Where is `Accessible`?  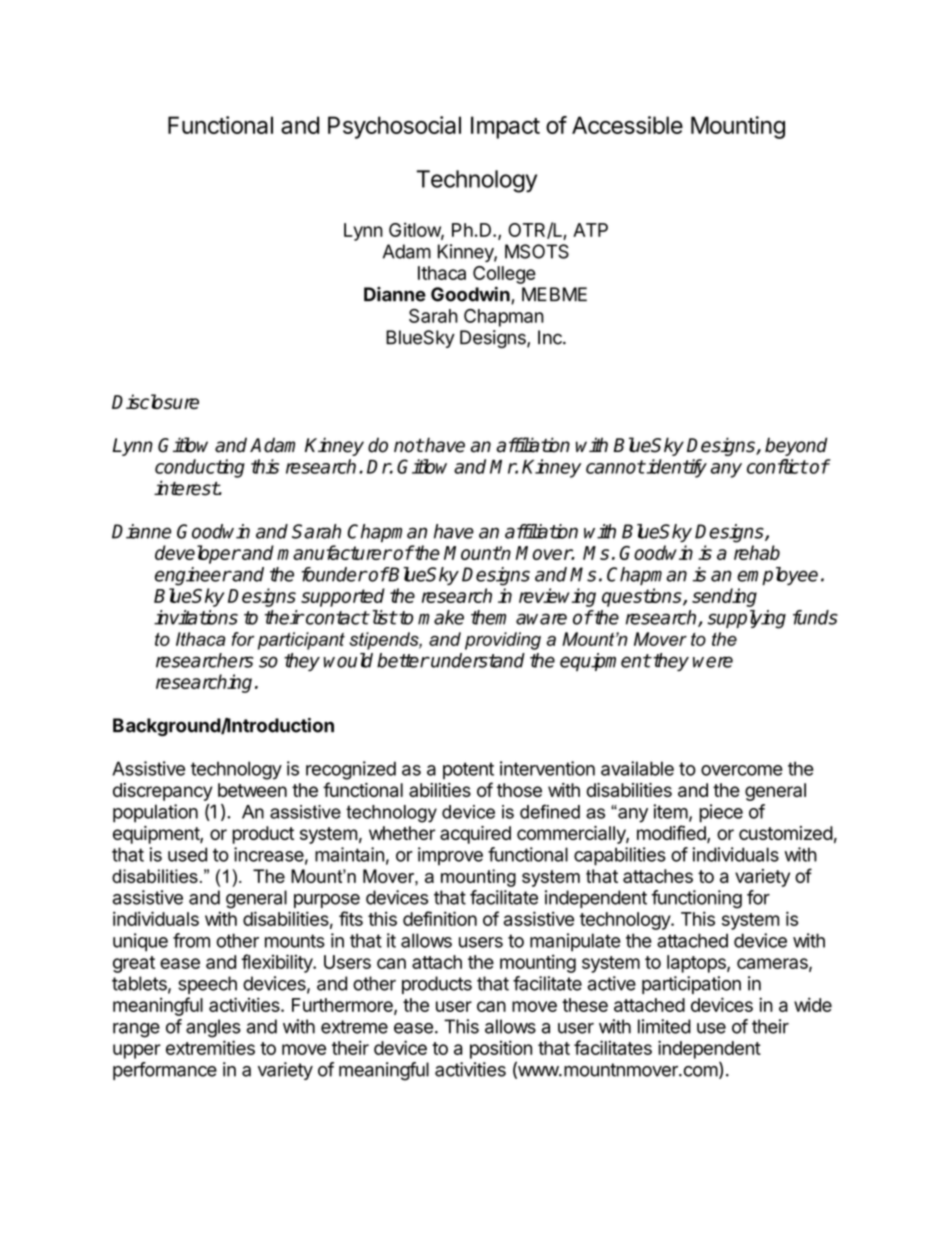
Accessible is located at coordinates (627, 125).
